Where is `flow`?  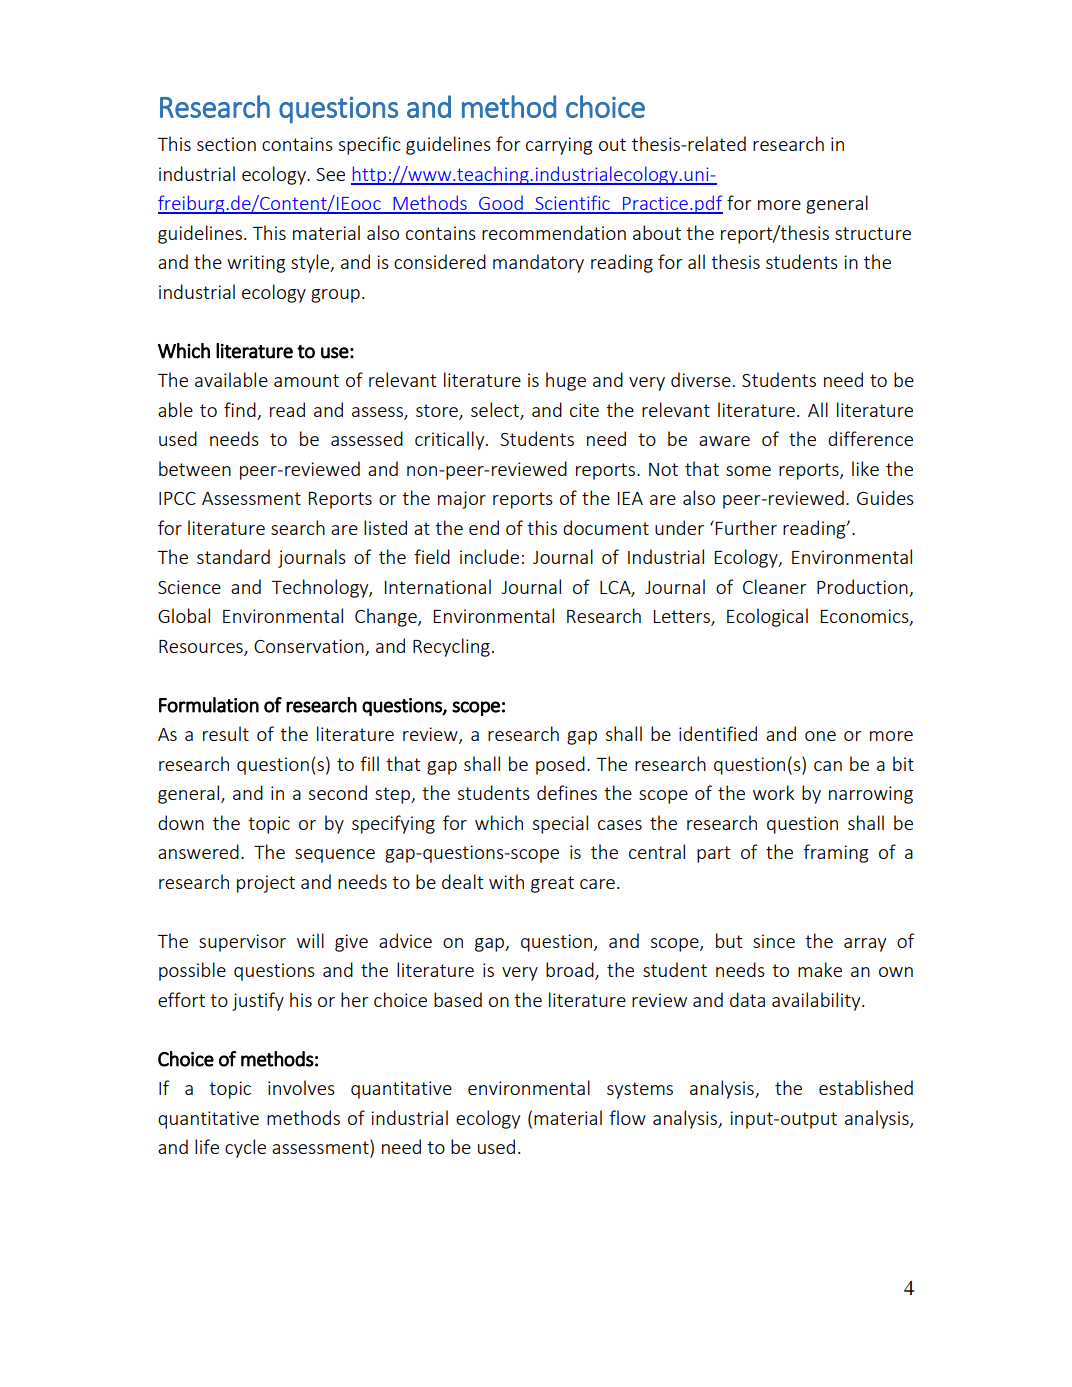 flow is located at coordinates (627, 1117).
